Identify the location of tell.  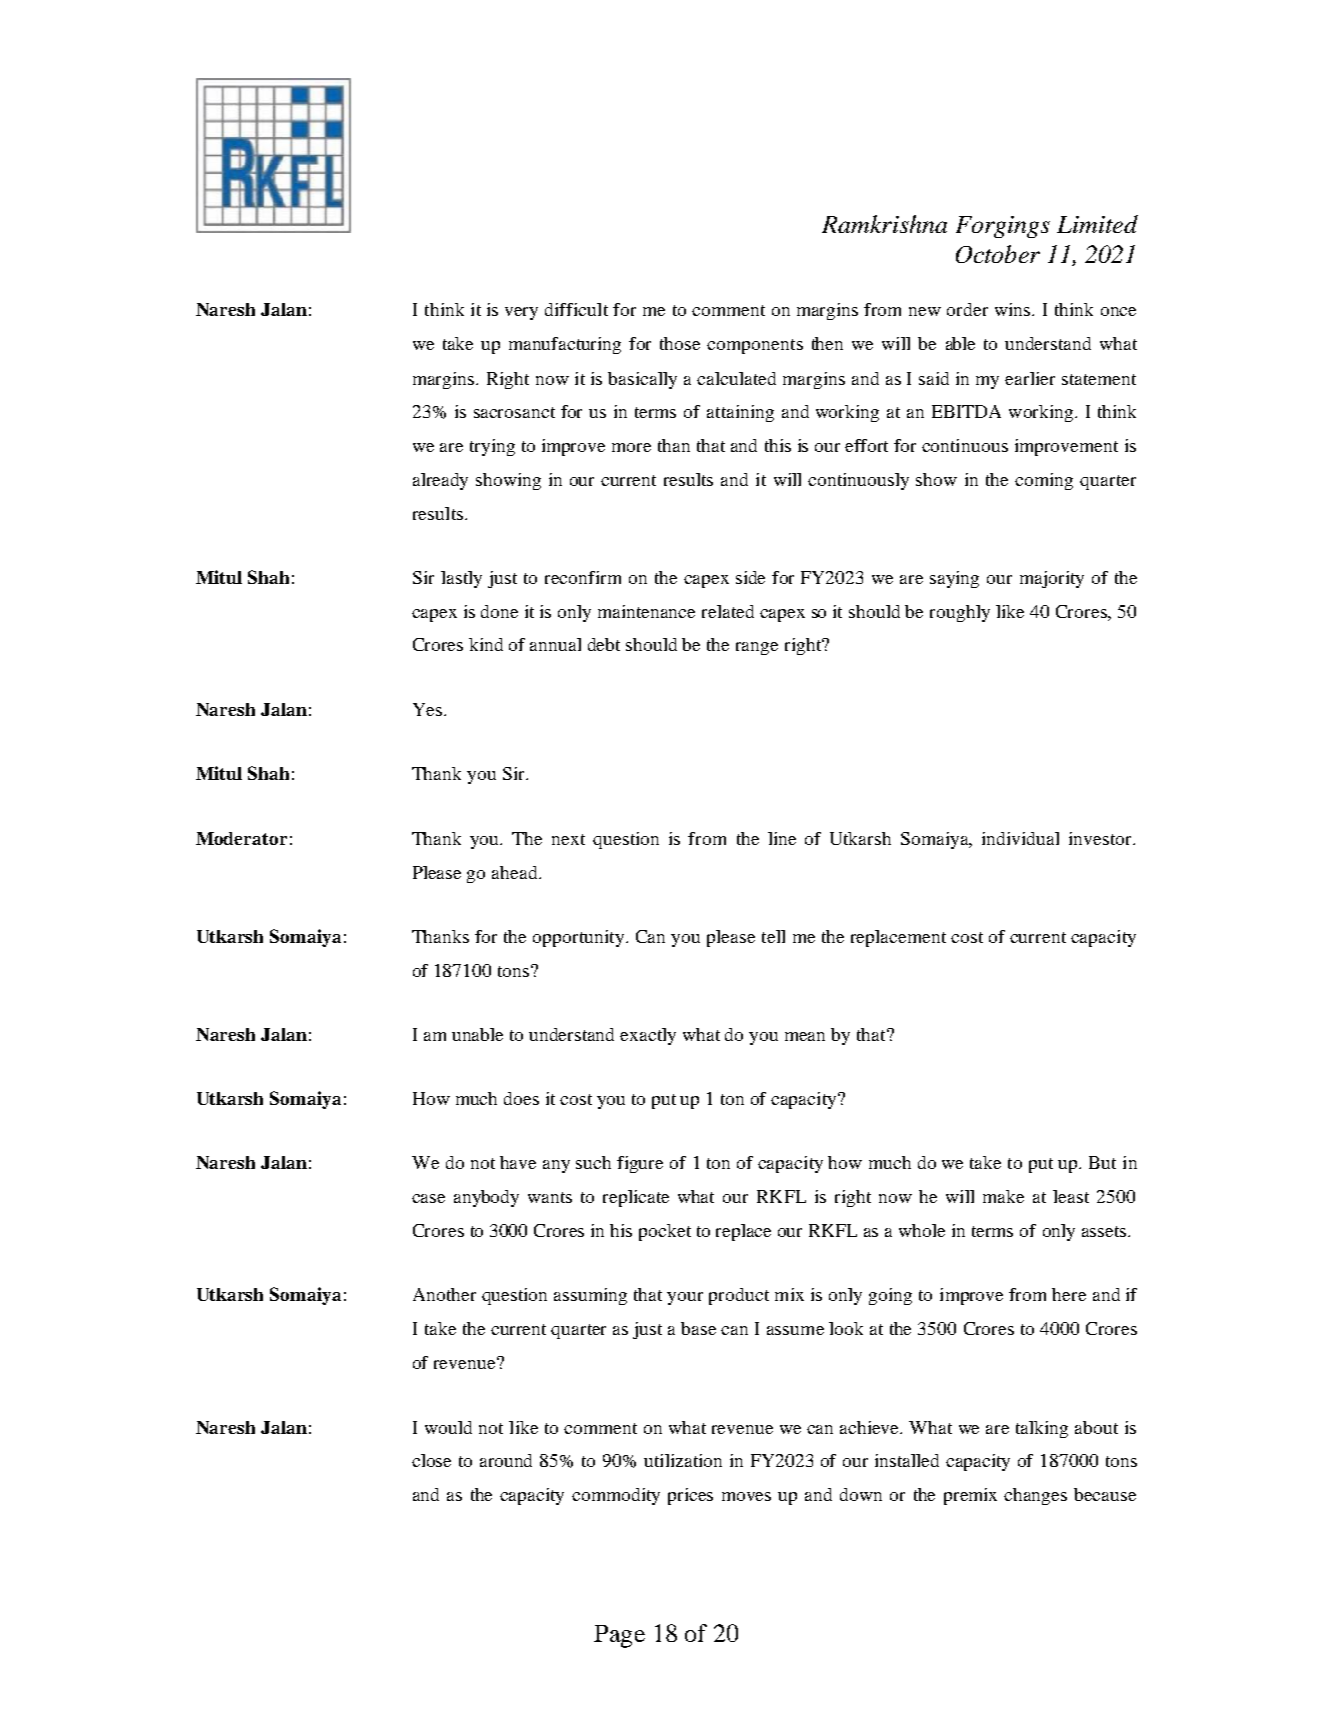
(773, 936).
